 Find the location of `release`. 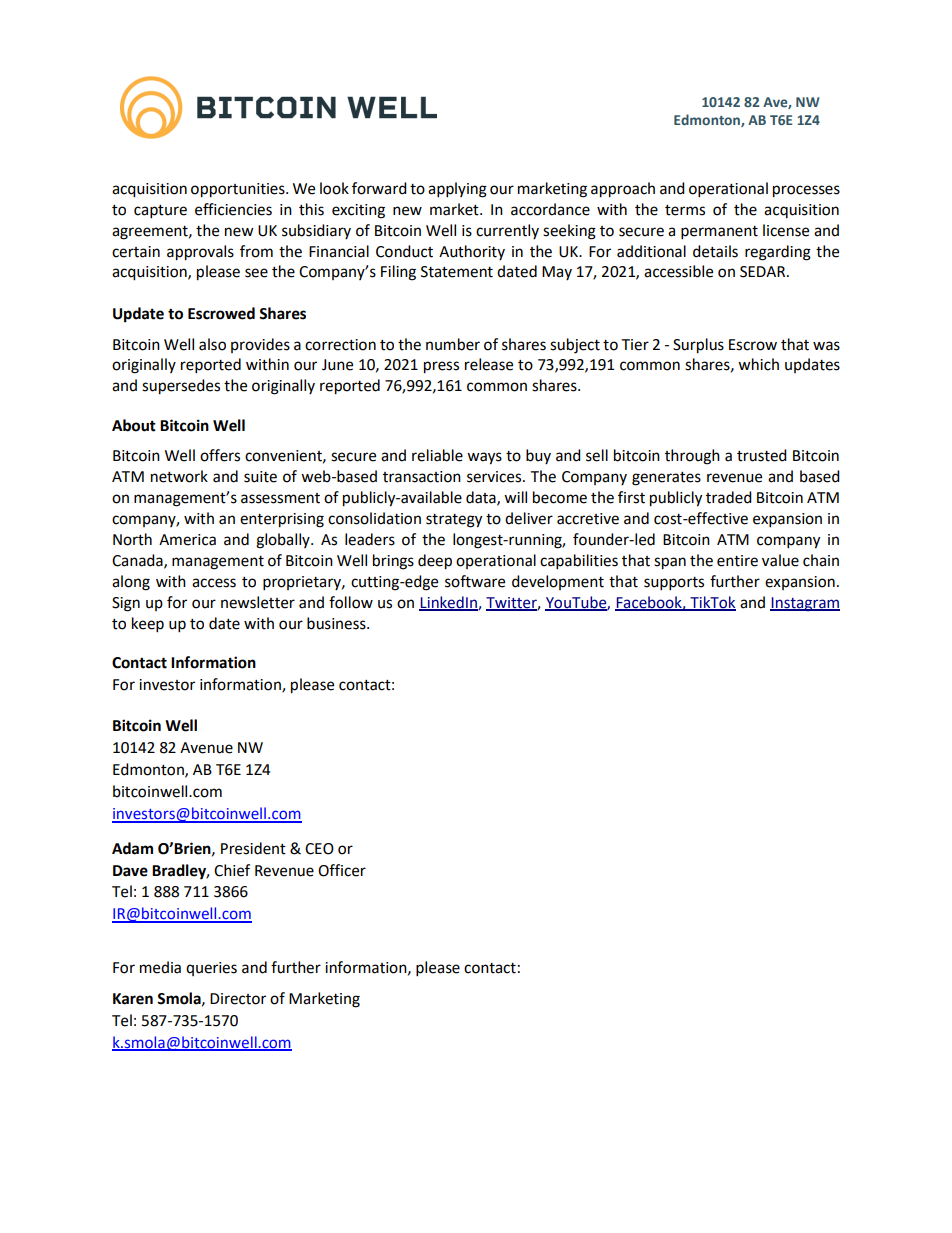

release is located at coordinates (489, 364).
